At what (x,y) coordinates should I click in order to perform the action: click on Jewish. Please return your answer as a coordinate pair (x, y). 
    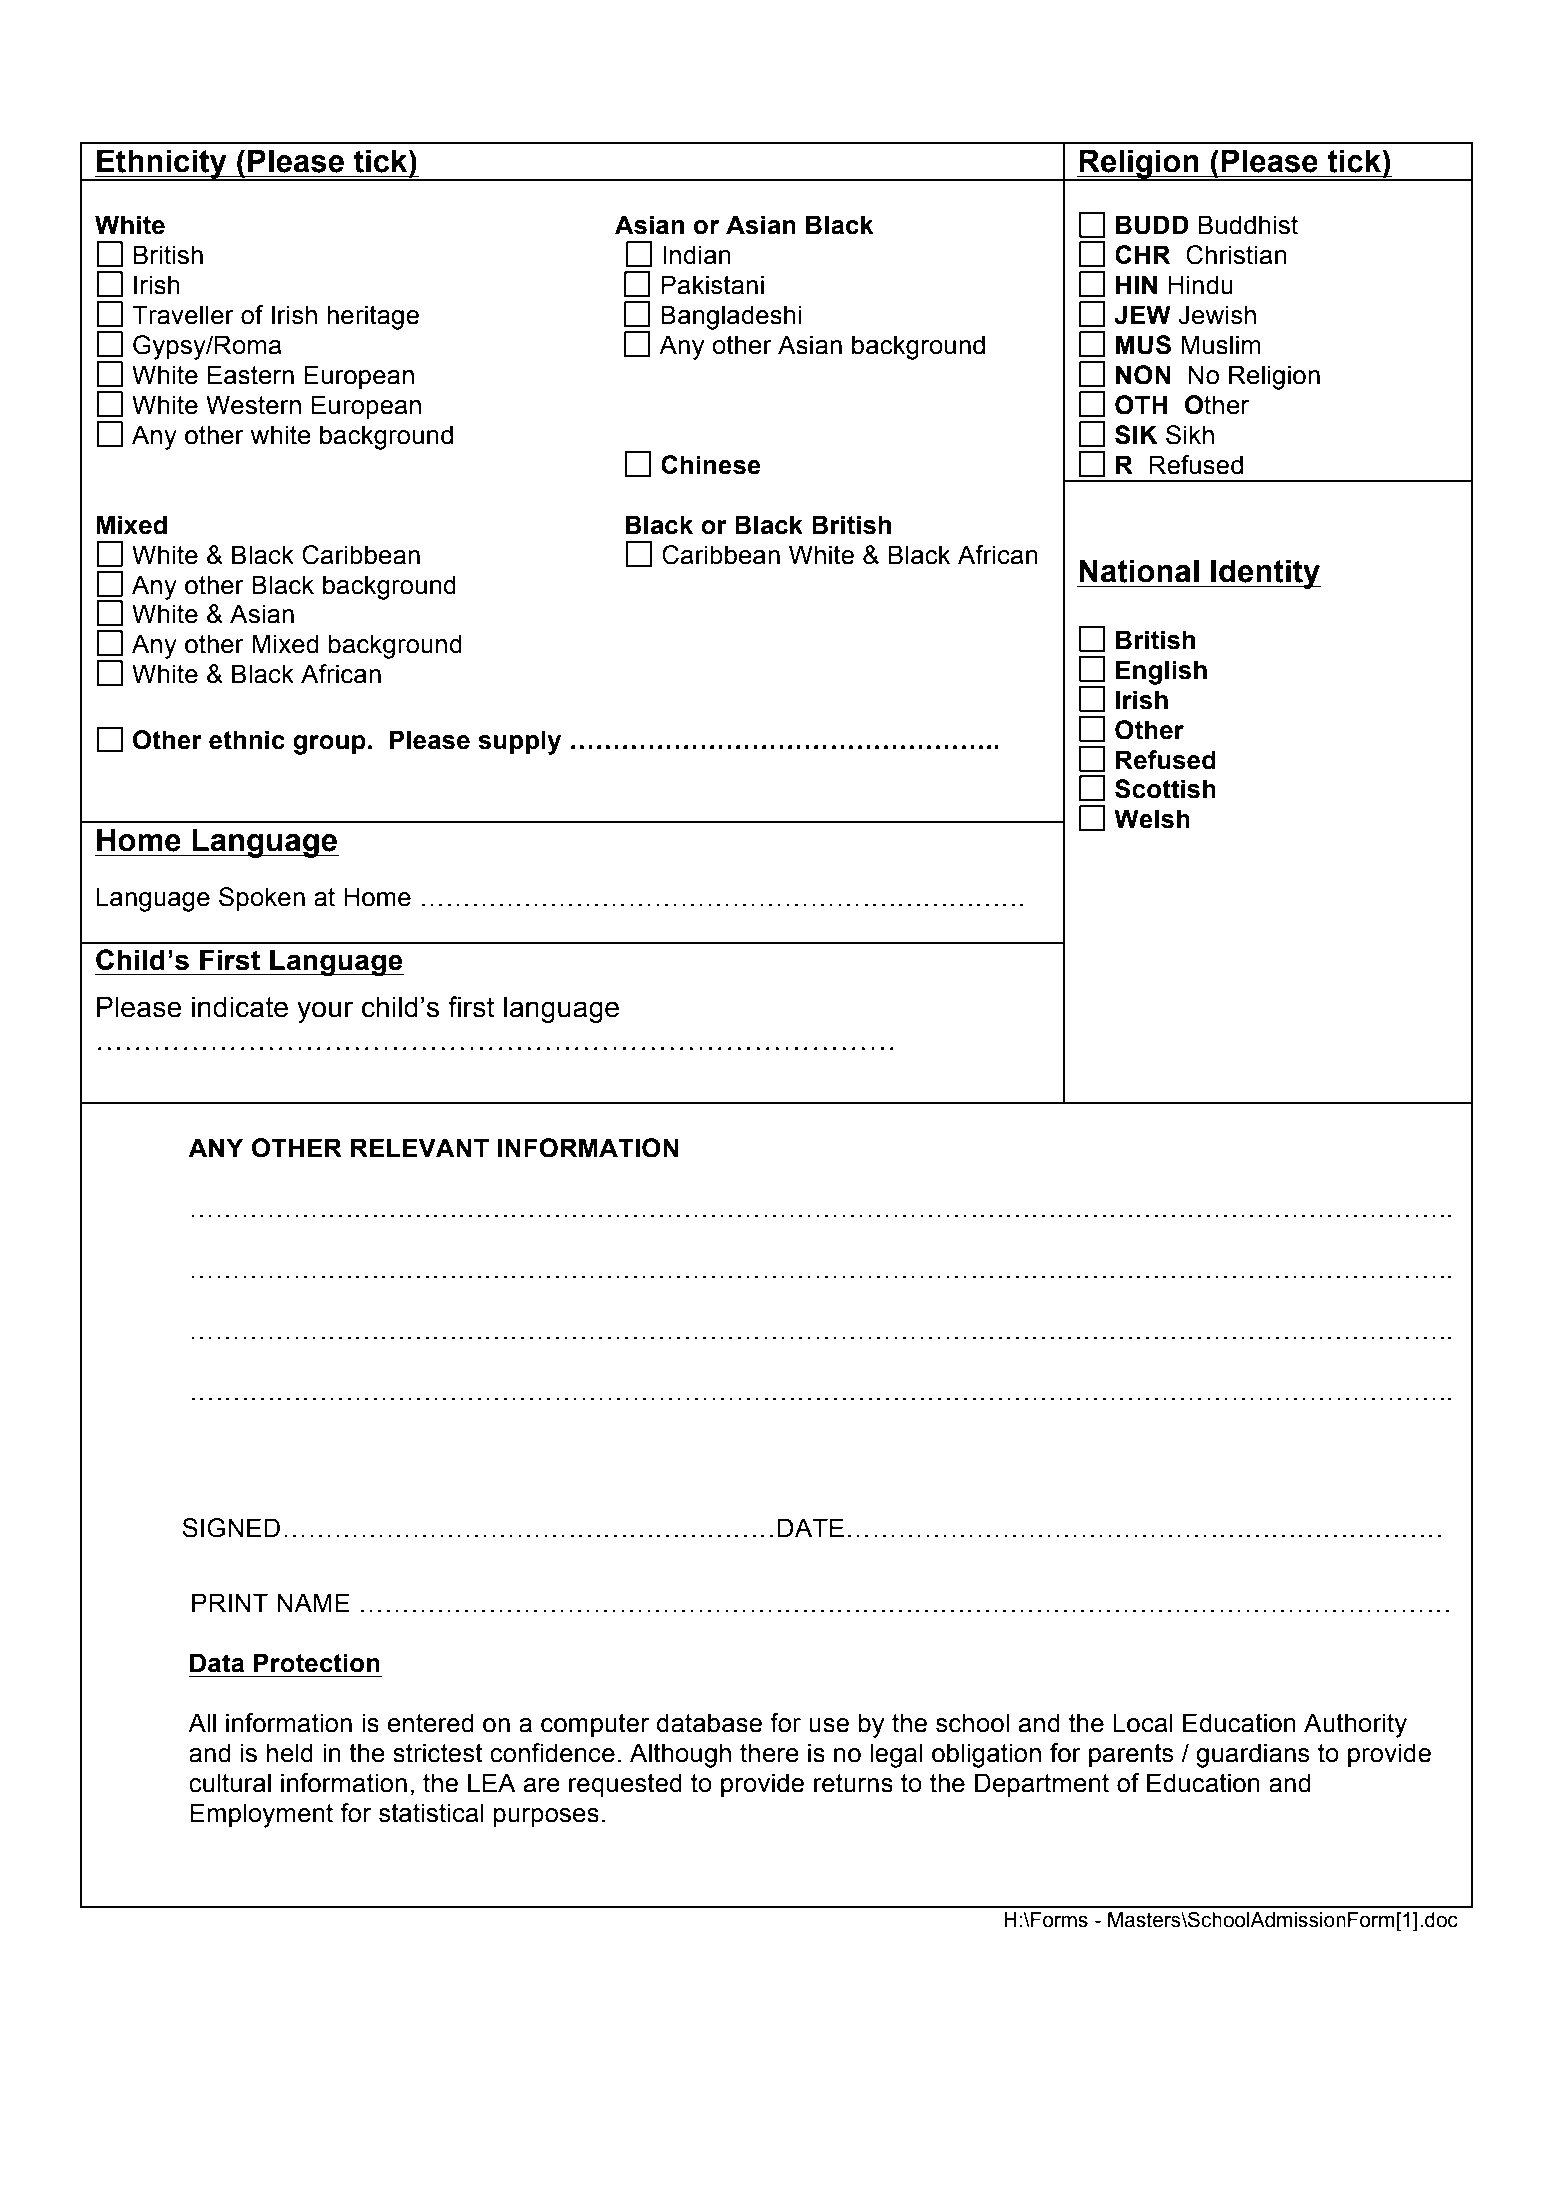
    Looking at the image, I should click on (1217, 315).
